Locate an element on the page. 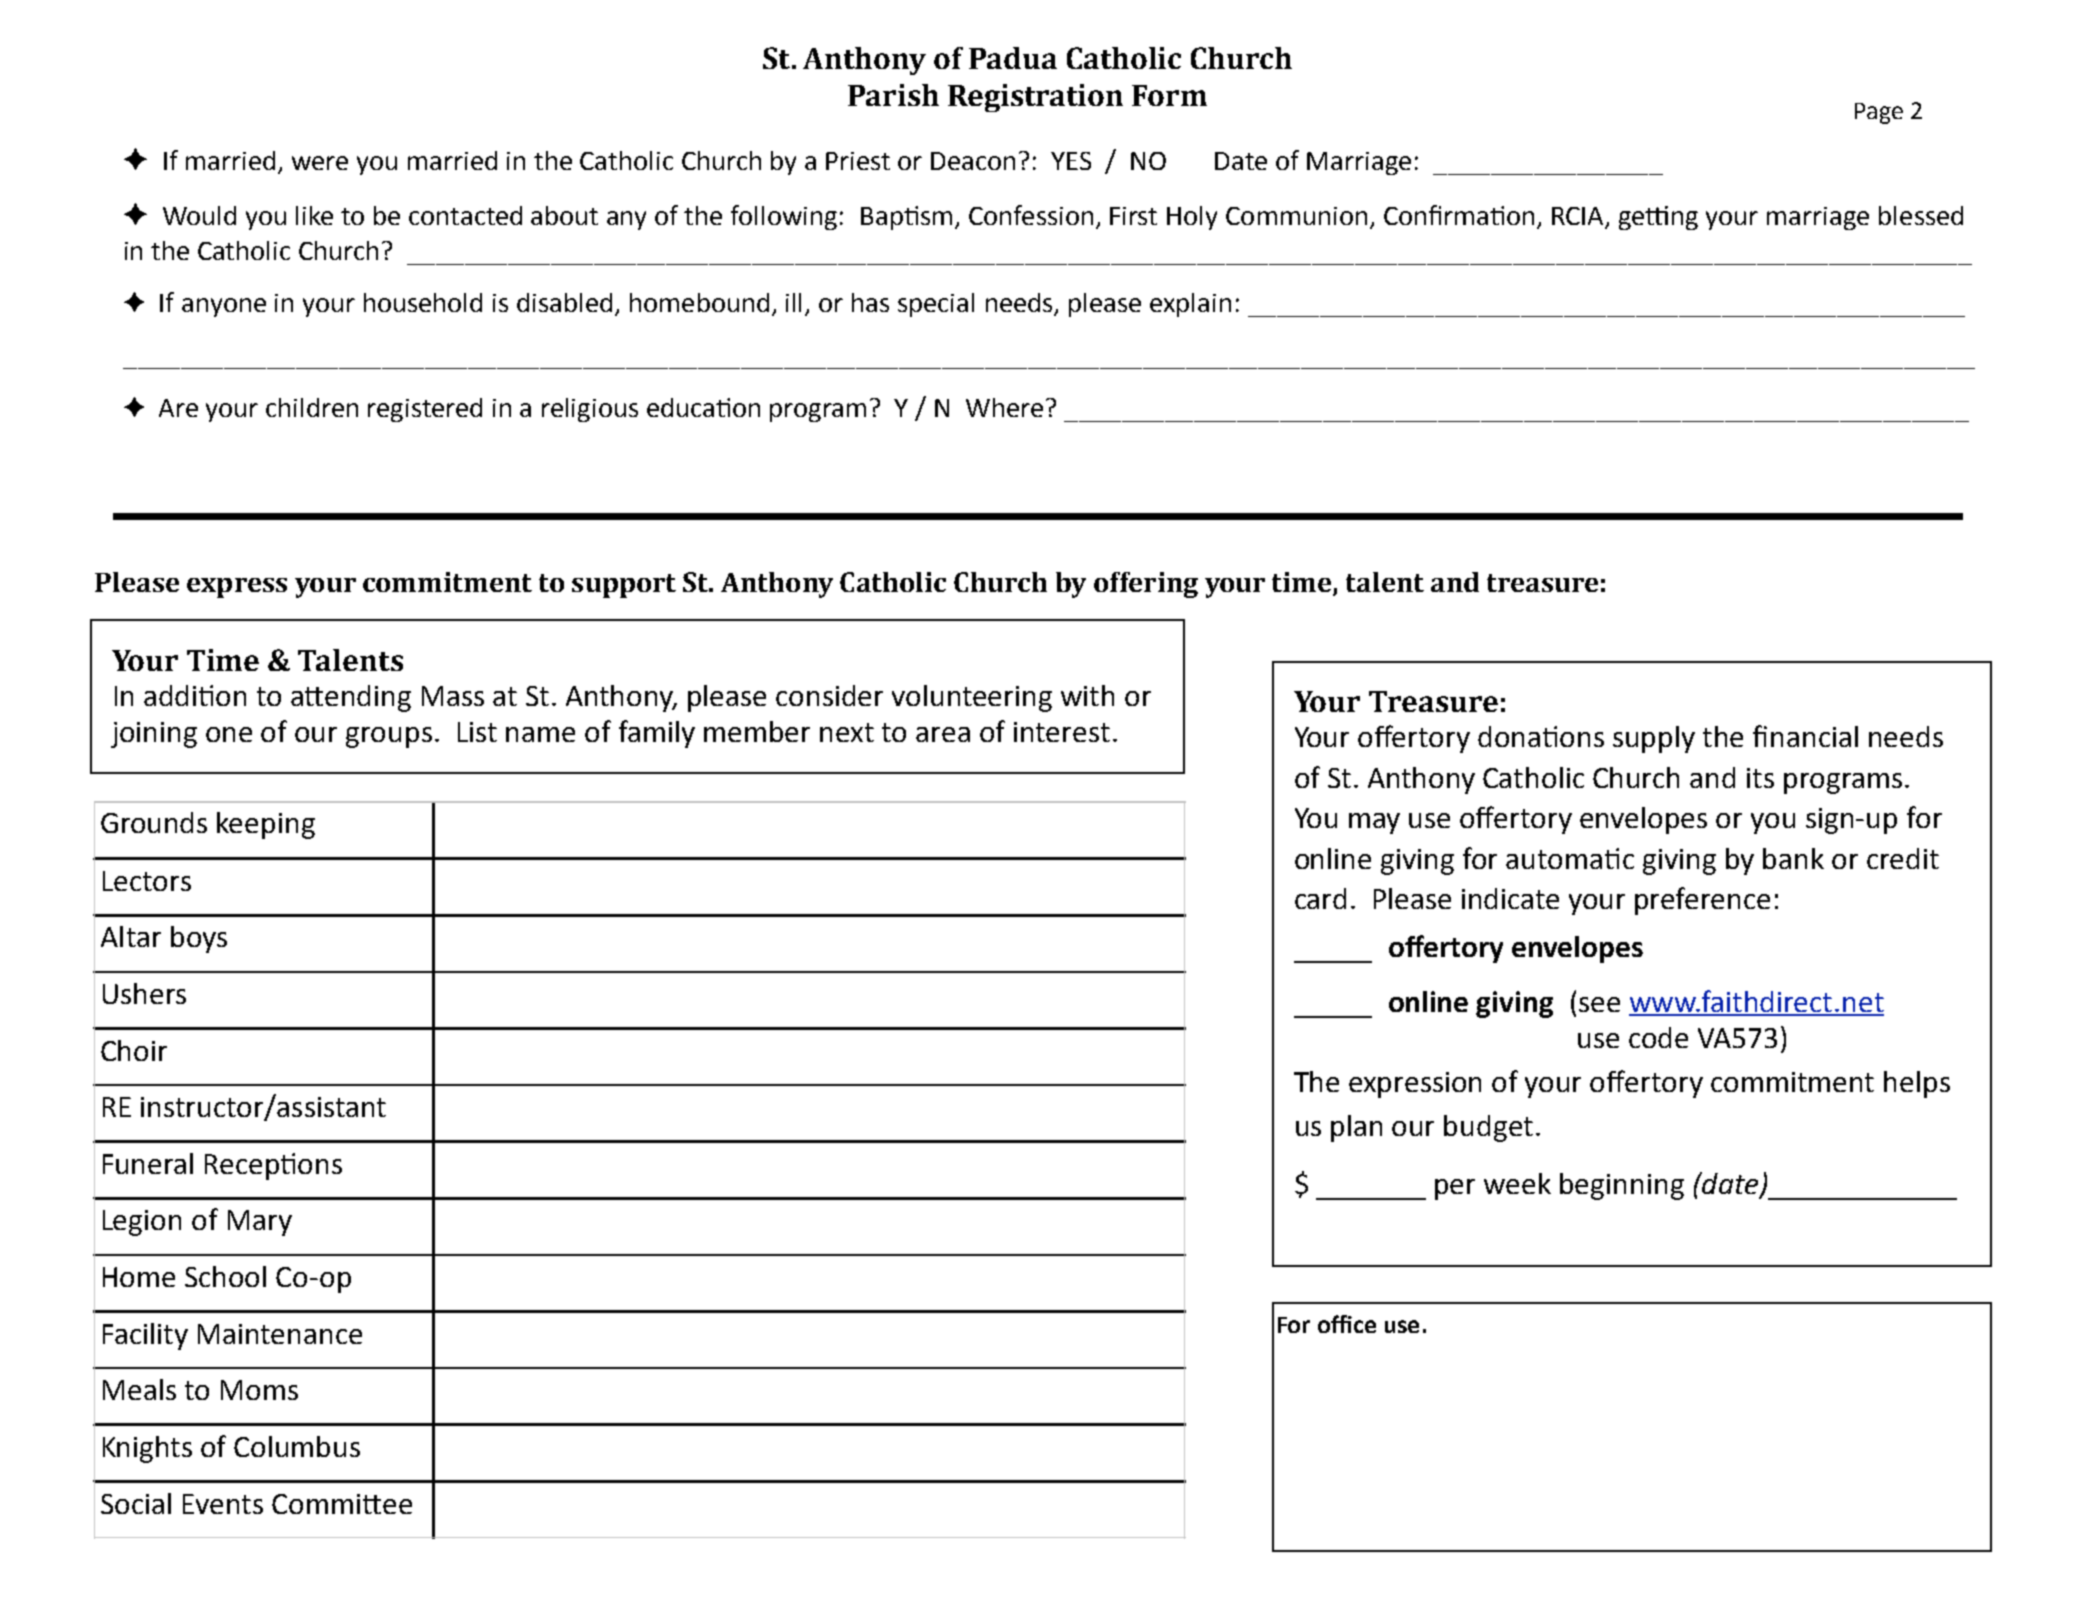 This image has width=2076, height=1604. Registration is located at coordinates (1035, 98).
